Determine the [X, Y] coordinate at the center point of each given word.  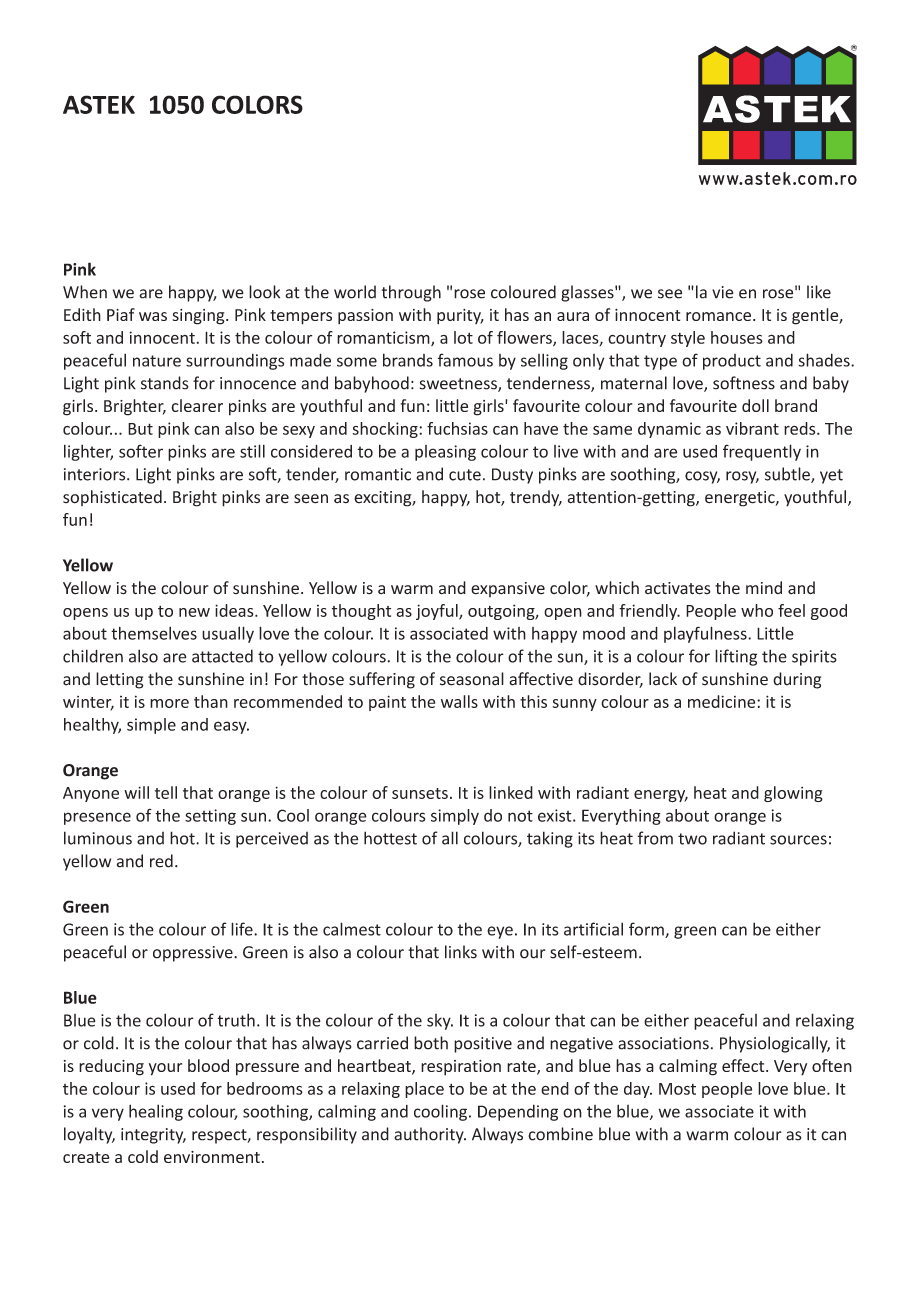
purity [460, 317]
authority [430, 1135]
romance [718, 316]
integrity [153, 1136]
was [153, 316]
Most [677, 1089]
